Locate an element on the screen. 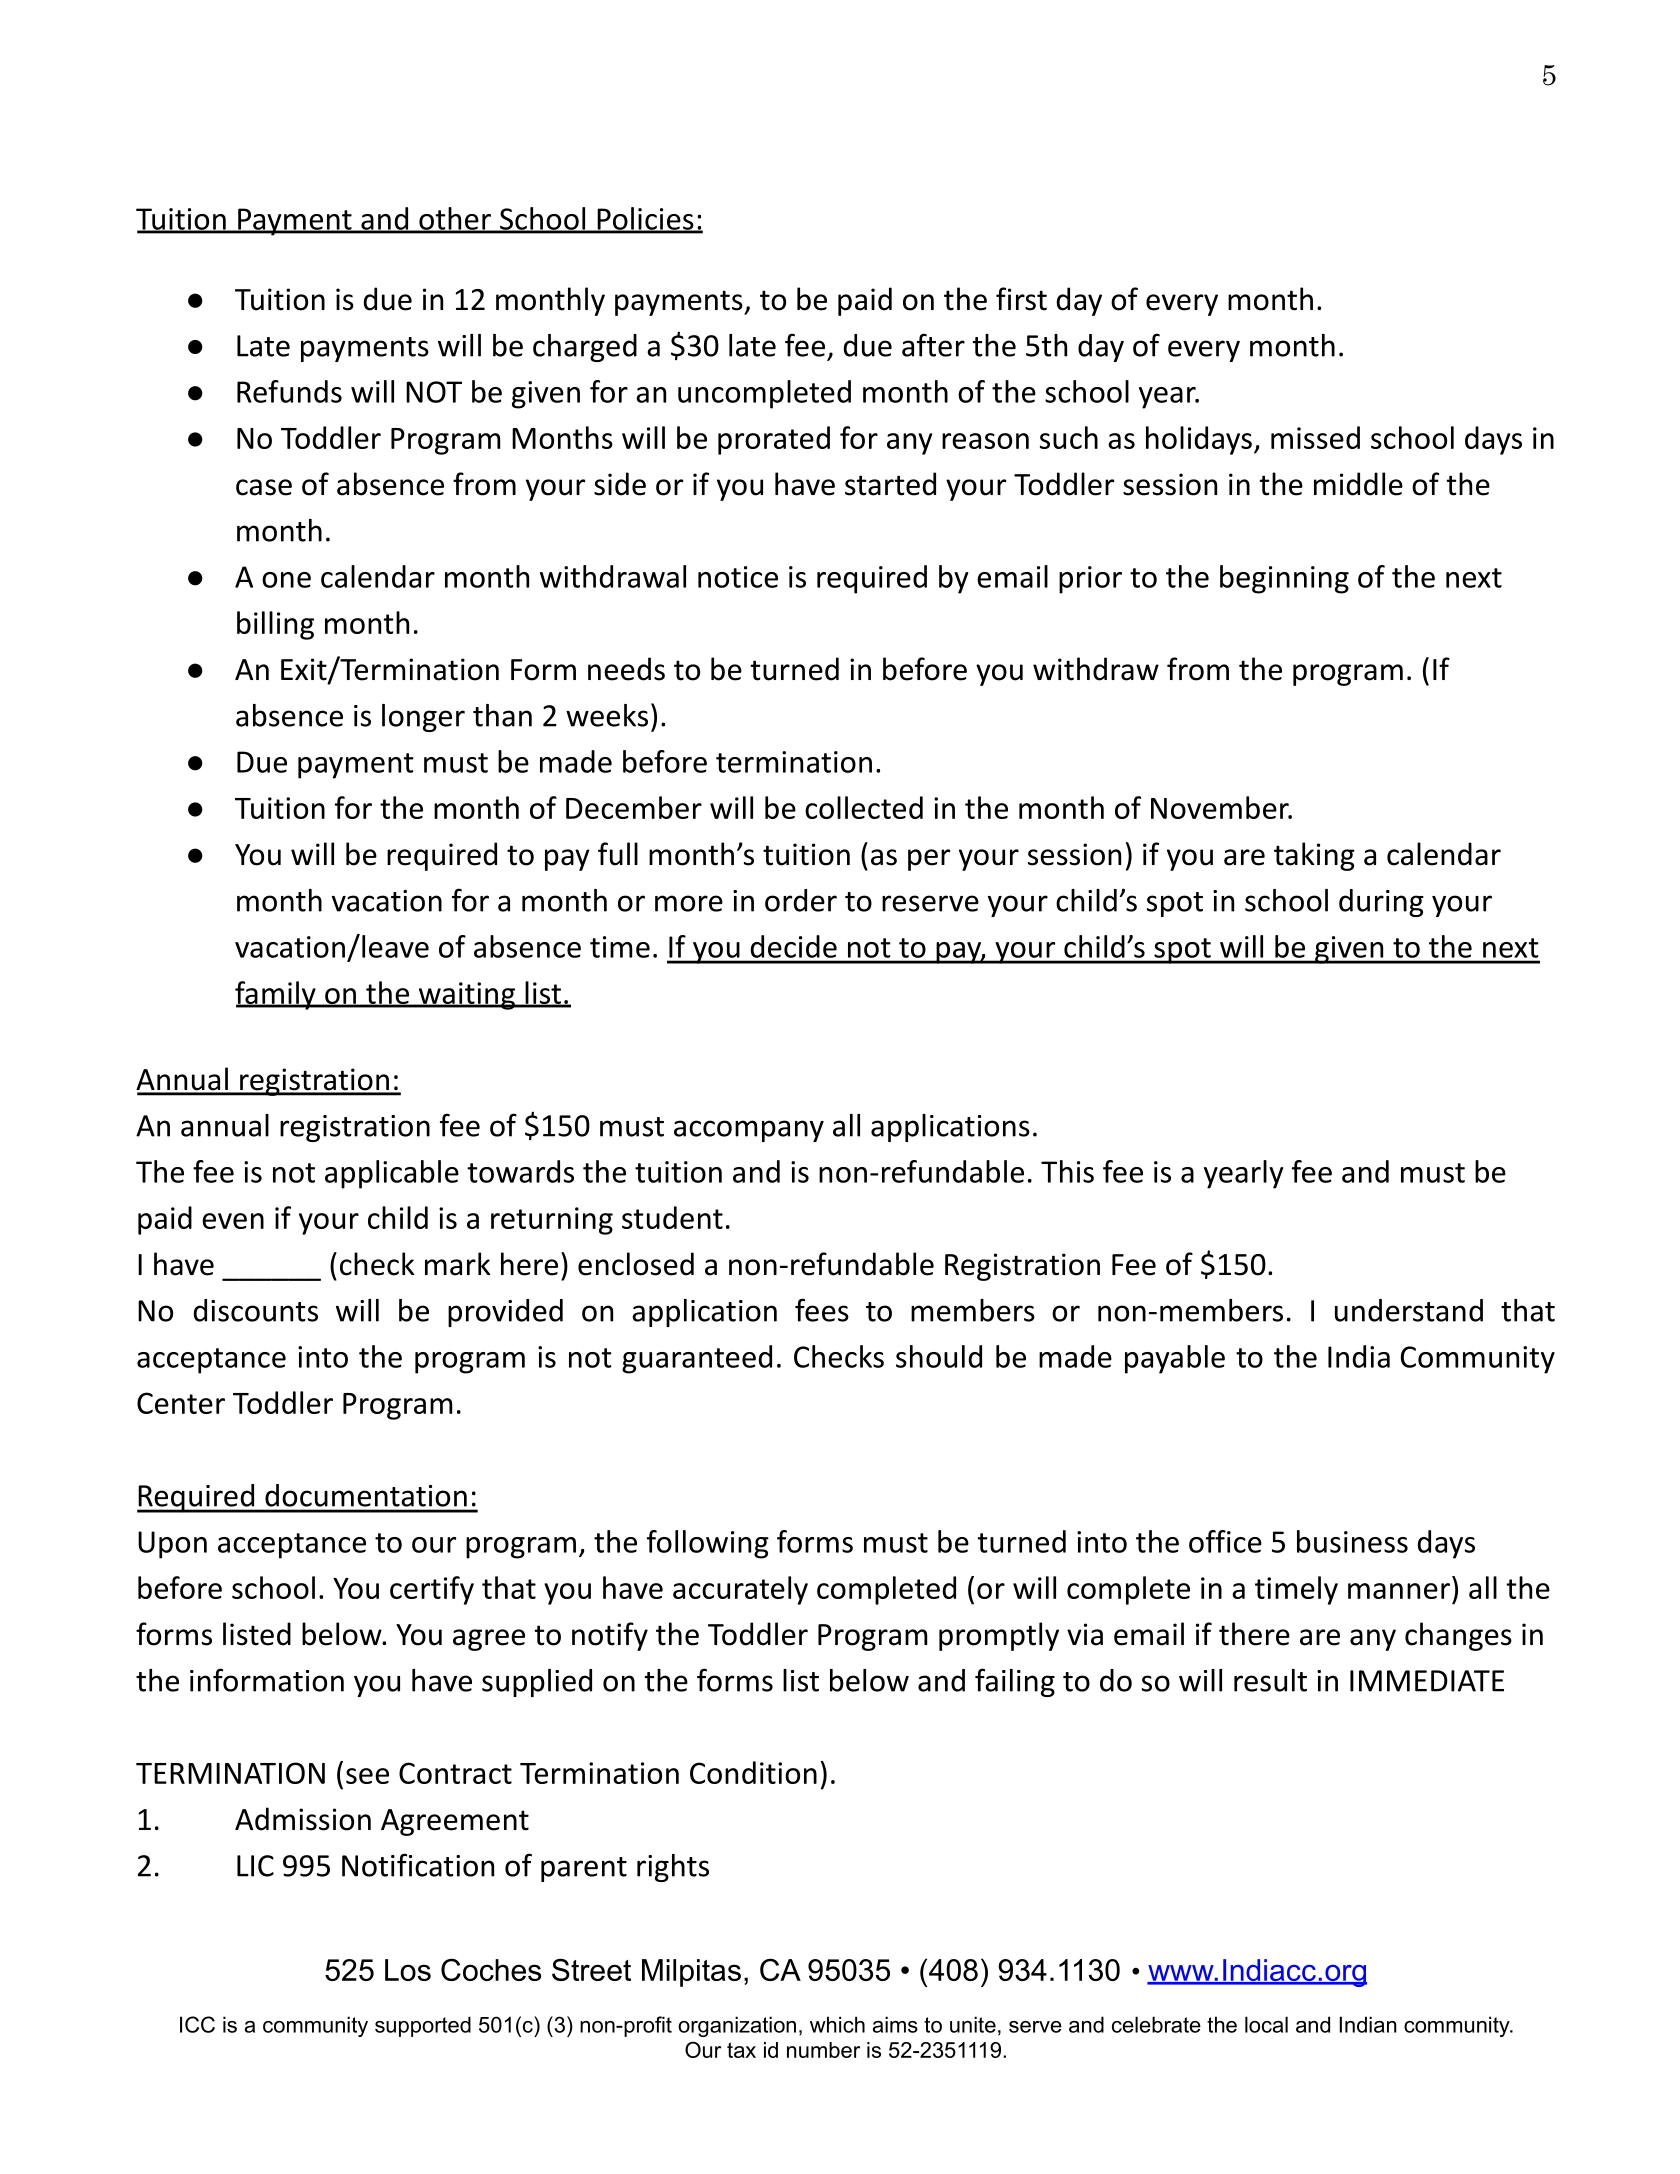 The width and height of the screenshot is (1680, 2174). business is located at coordinates (1352, 1541).
